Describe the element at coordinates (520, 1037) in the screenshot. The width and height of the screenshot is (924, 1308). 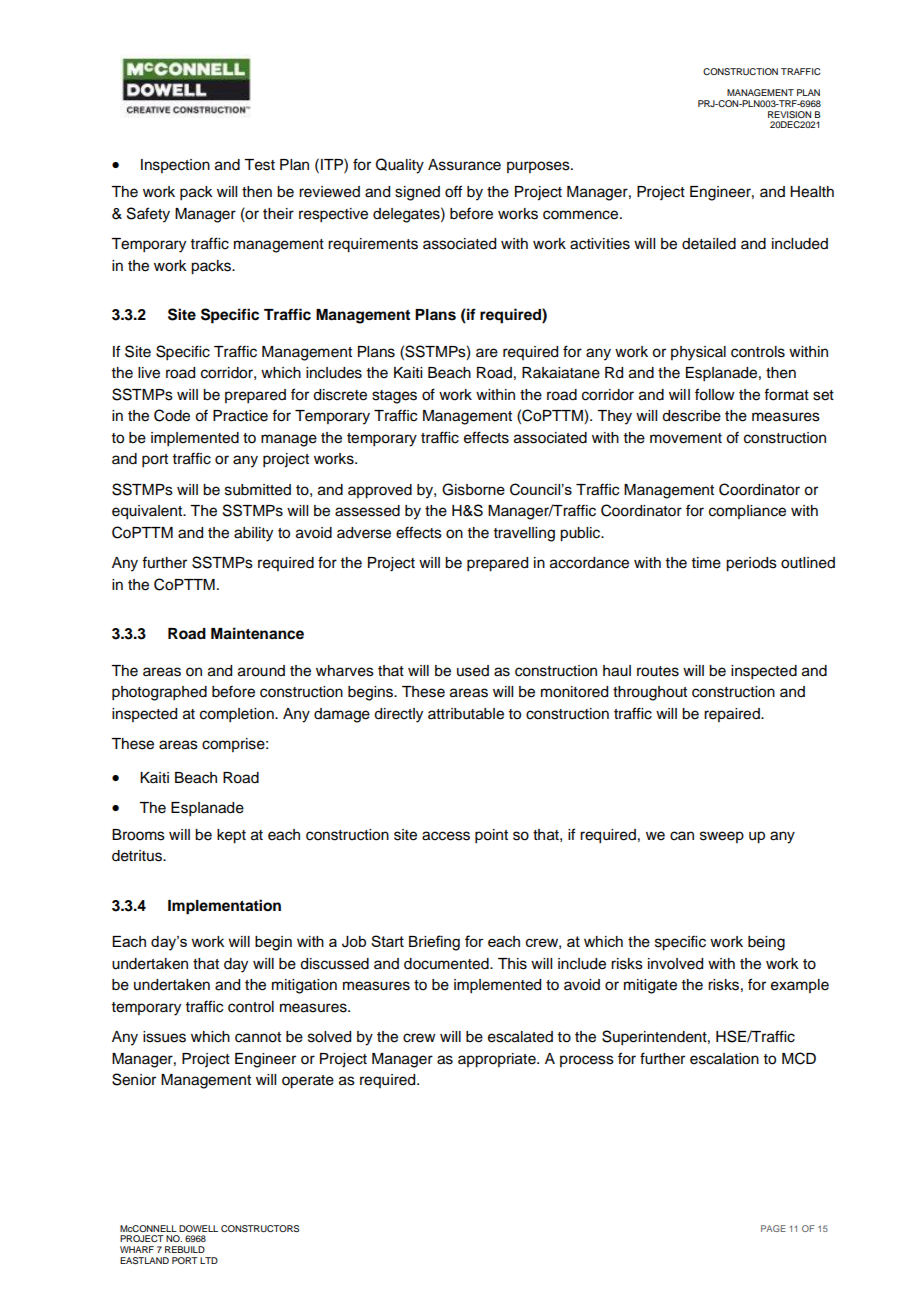
I see `escalated` at that location.
